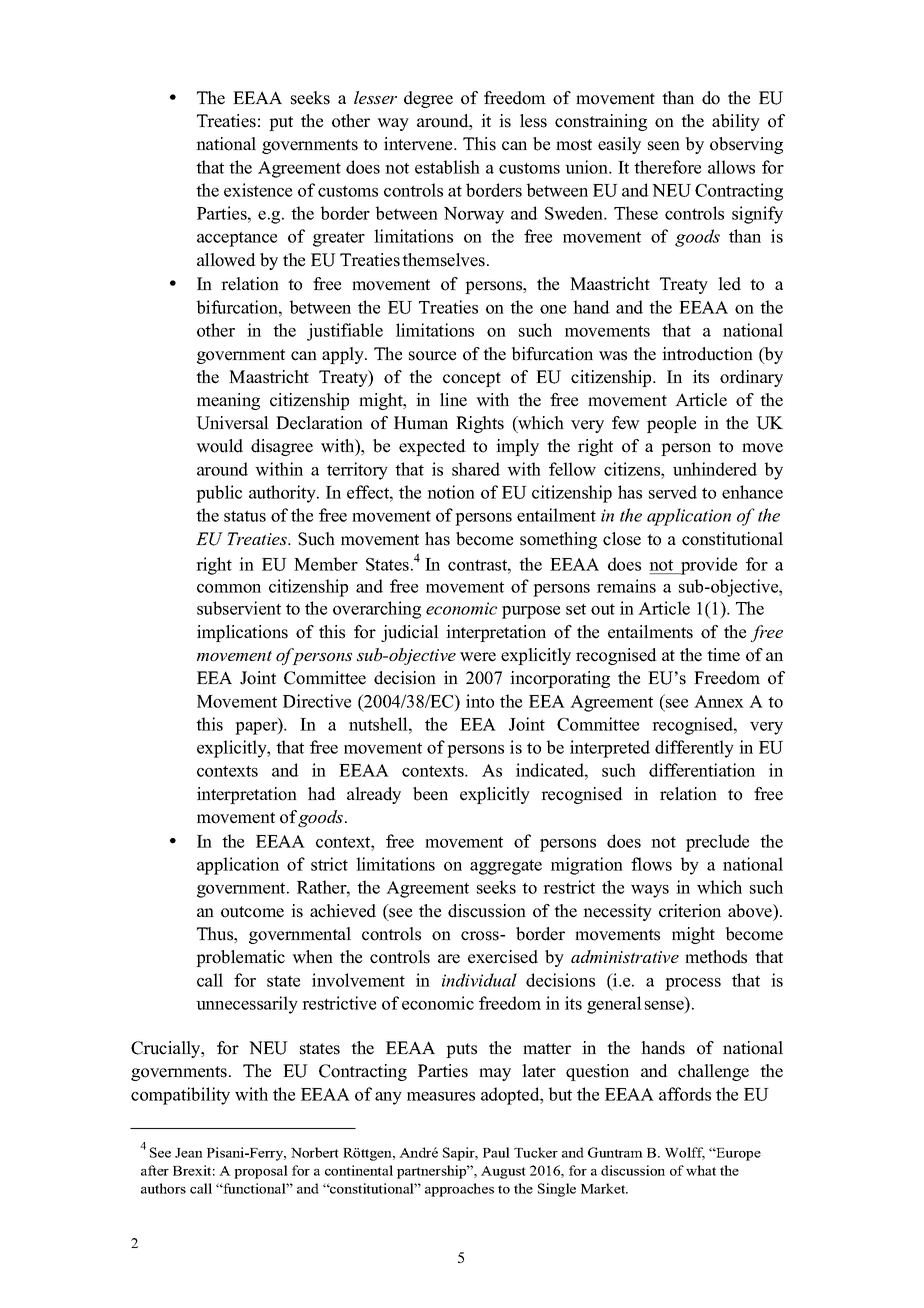  What do you see at coordinates (723, 655) in the screenshot?
I see `time` at bounding box center [723, 655].
